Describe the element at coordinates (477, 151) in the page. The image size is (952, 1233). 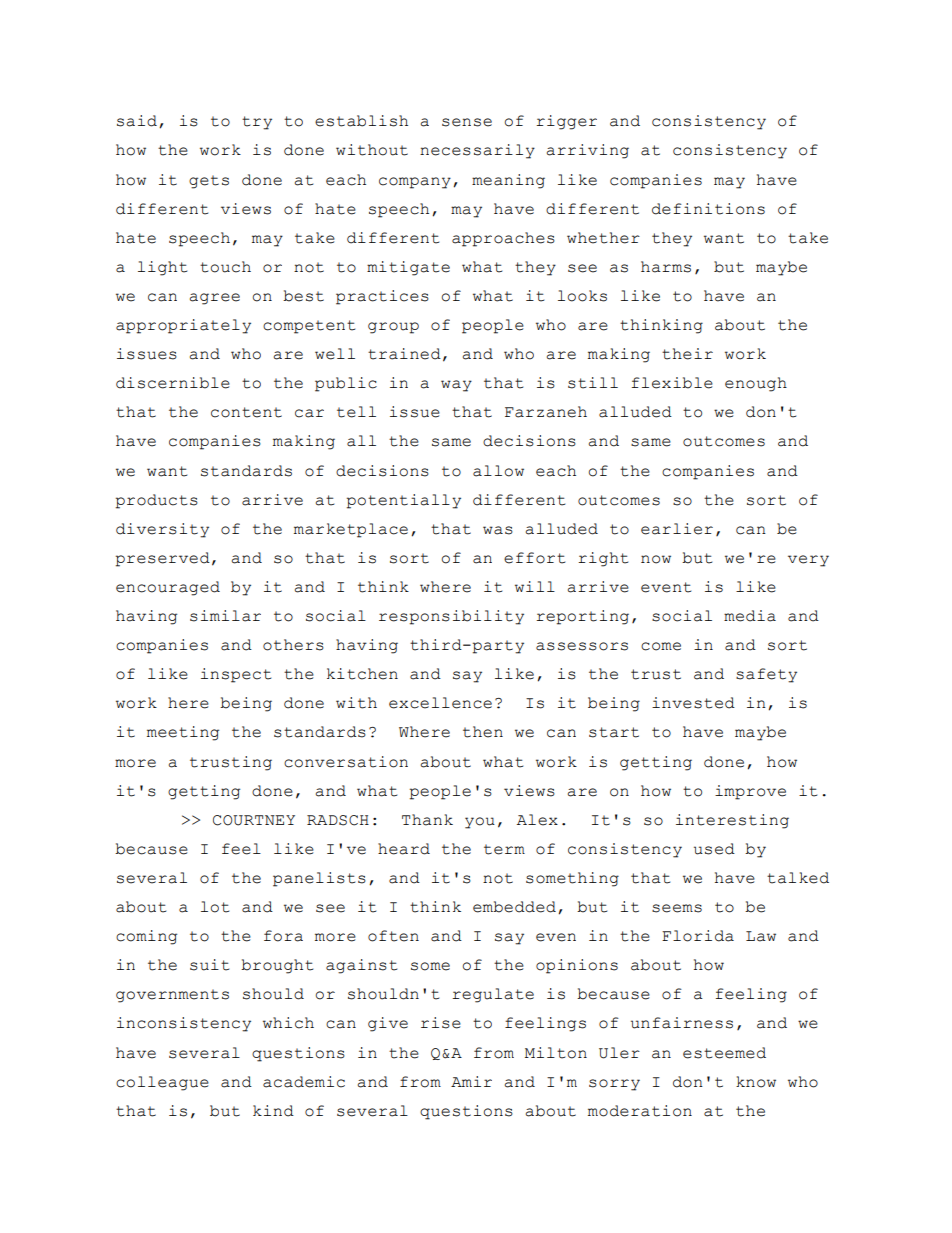
I see `necessarily` at that location.
